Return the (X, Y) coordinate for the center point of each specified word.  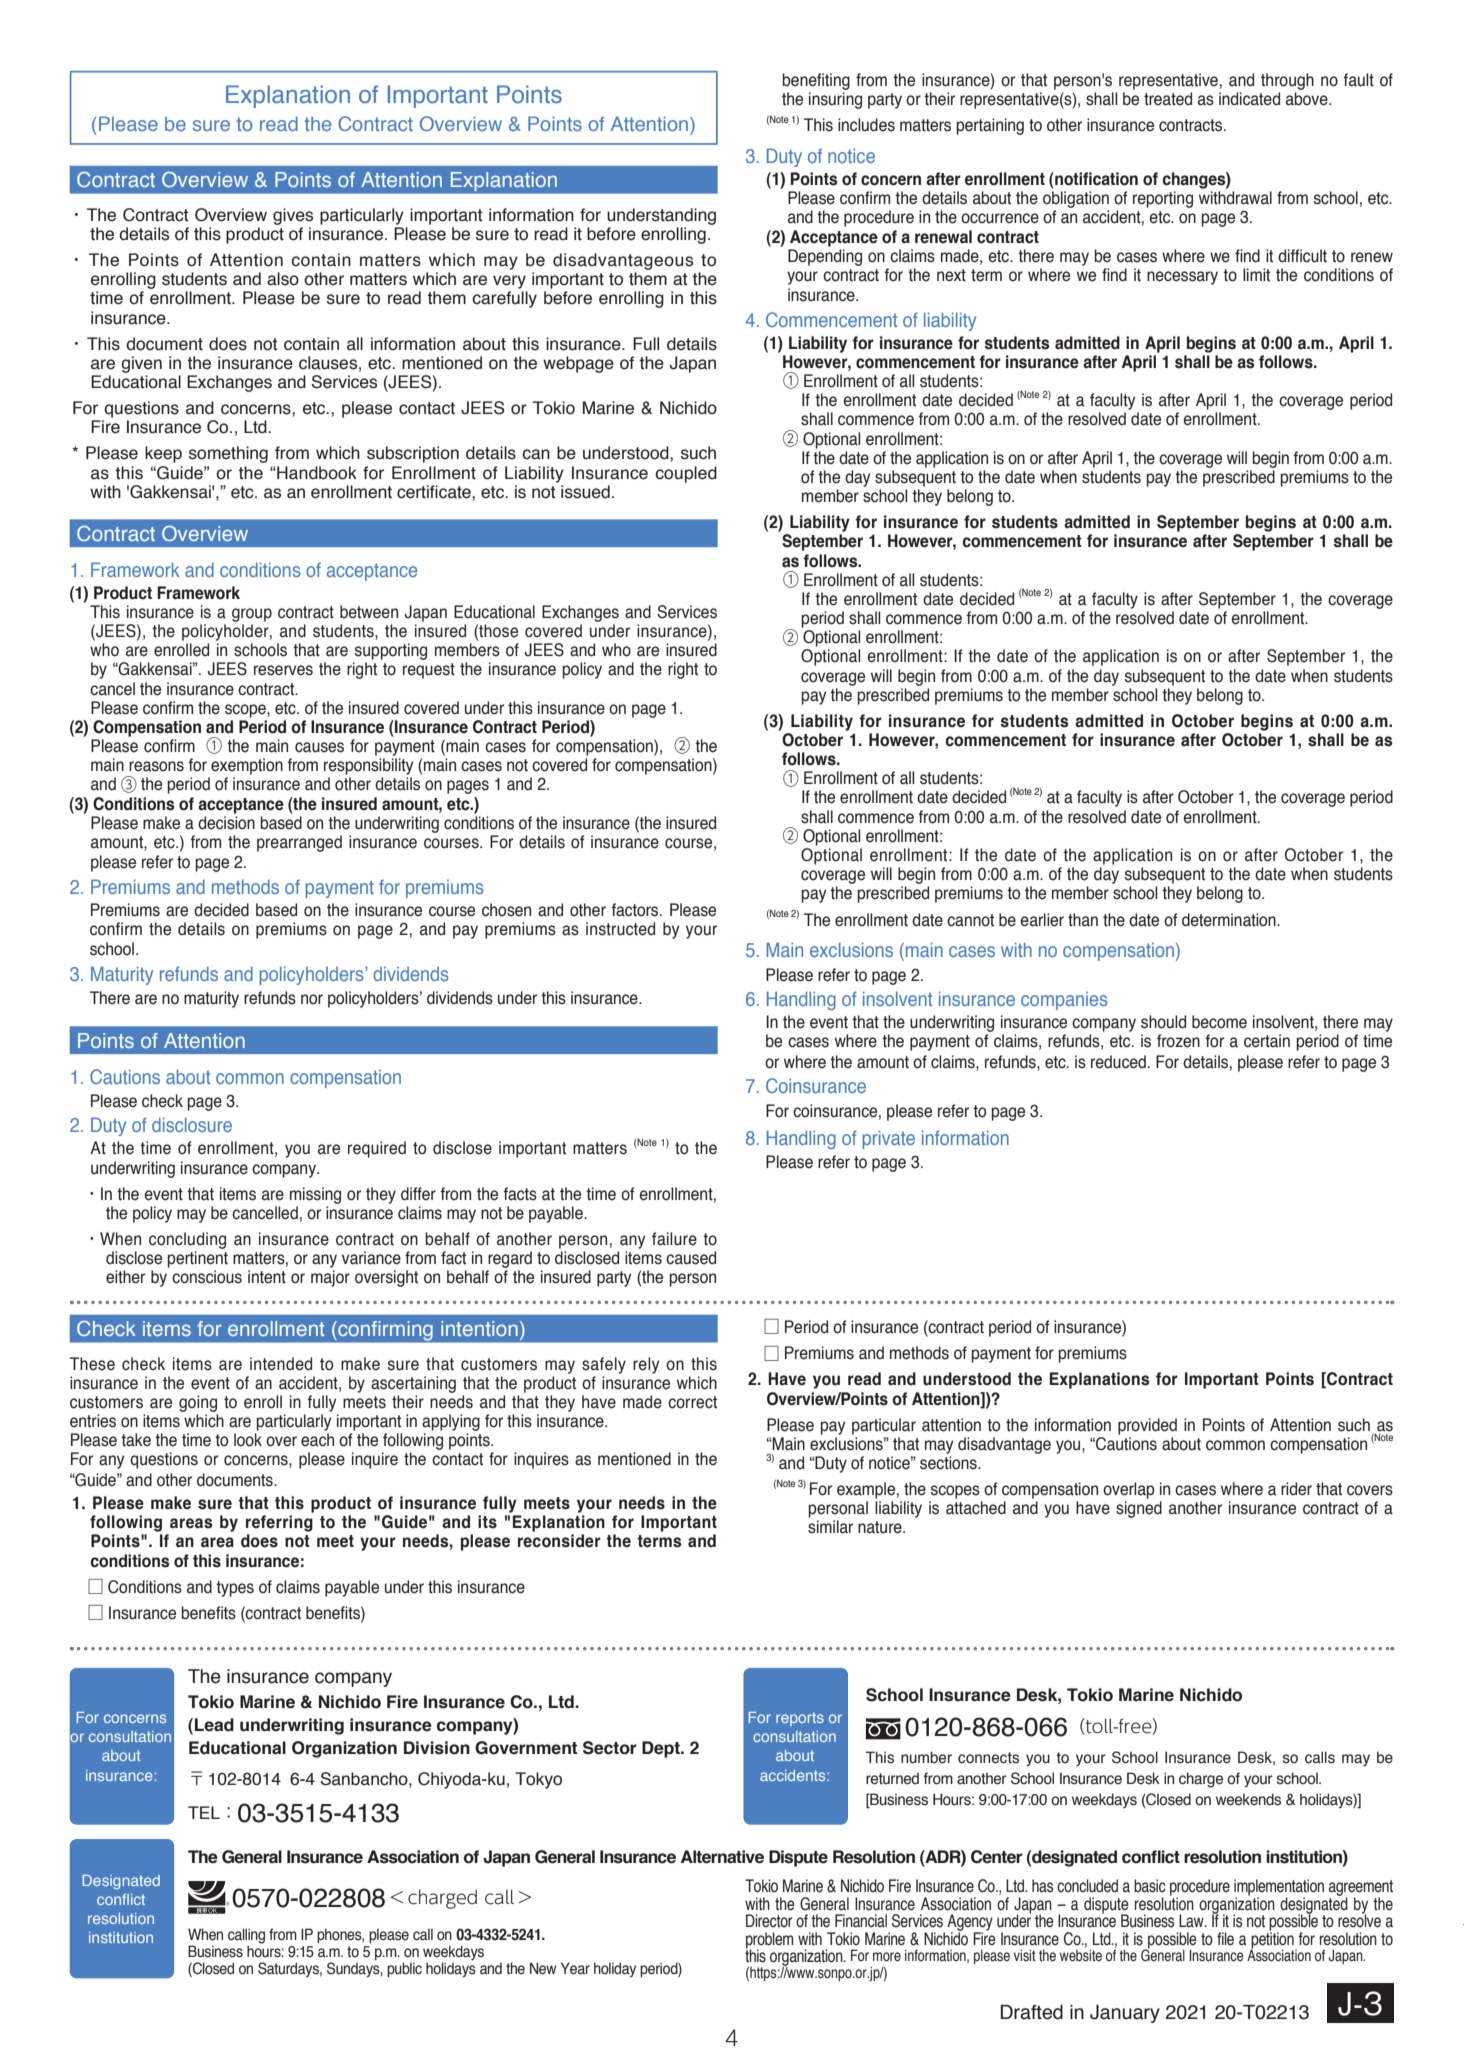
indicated (1249, 99)
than (1083, 920)
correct (692, 1402)
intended (281, 1364)
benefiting (816, 81)
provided (1147, 1426)
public (404, 1969)
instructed (620, 929)
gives (293, 216)
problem (769, 1941)
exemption (247, 766)
